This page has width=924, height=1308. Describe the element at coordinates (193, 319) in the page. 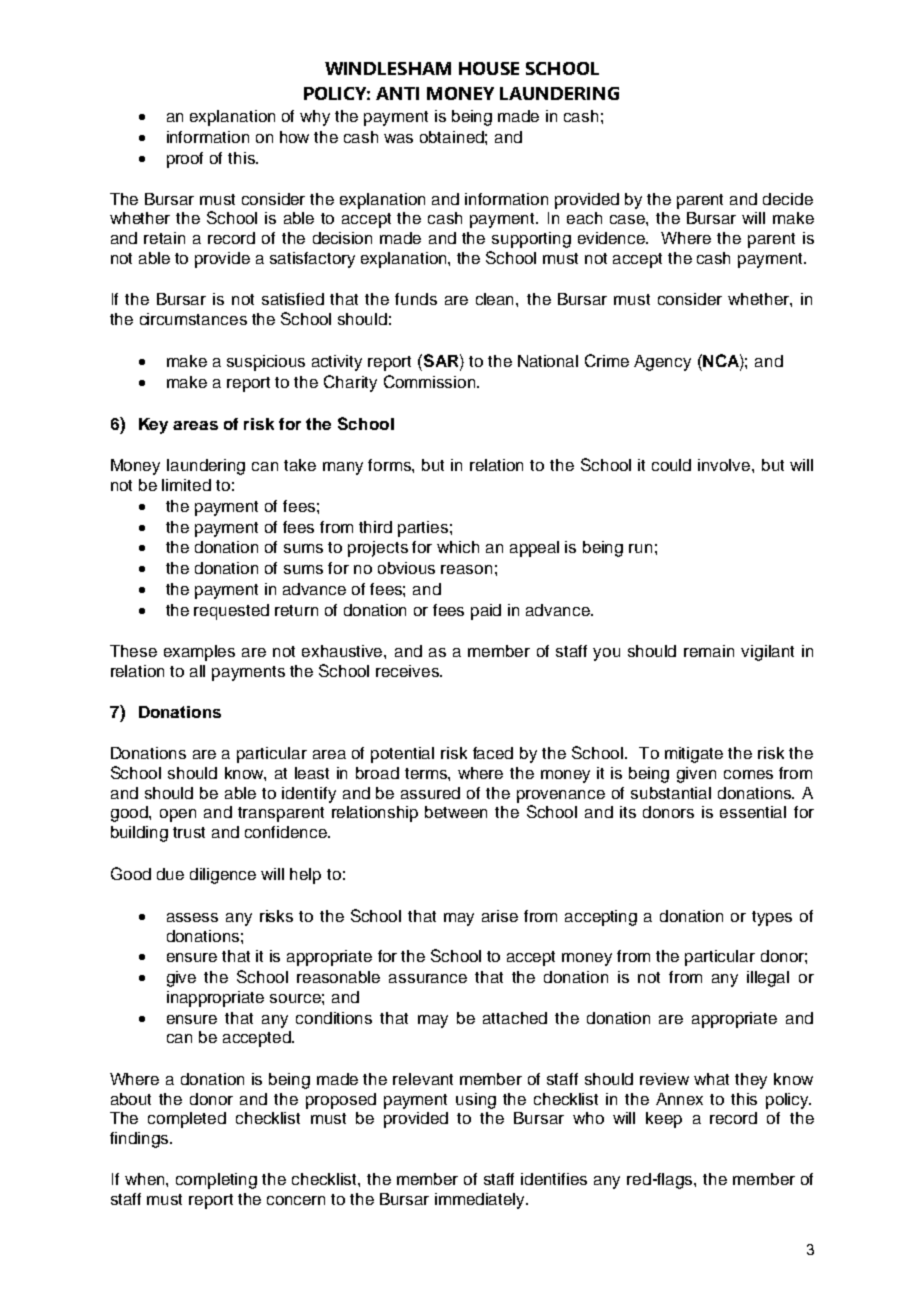

I see `circumstances` at that location.
